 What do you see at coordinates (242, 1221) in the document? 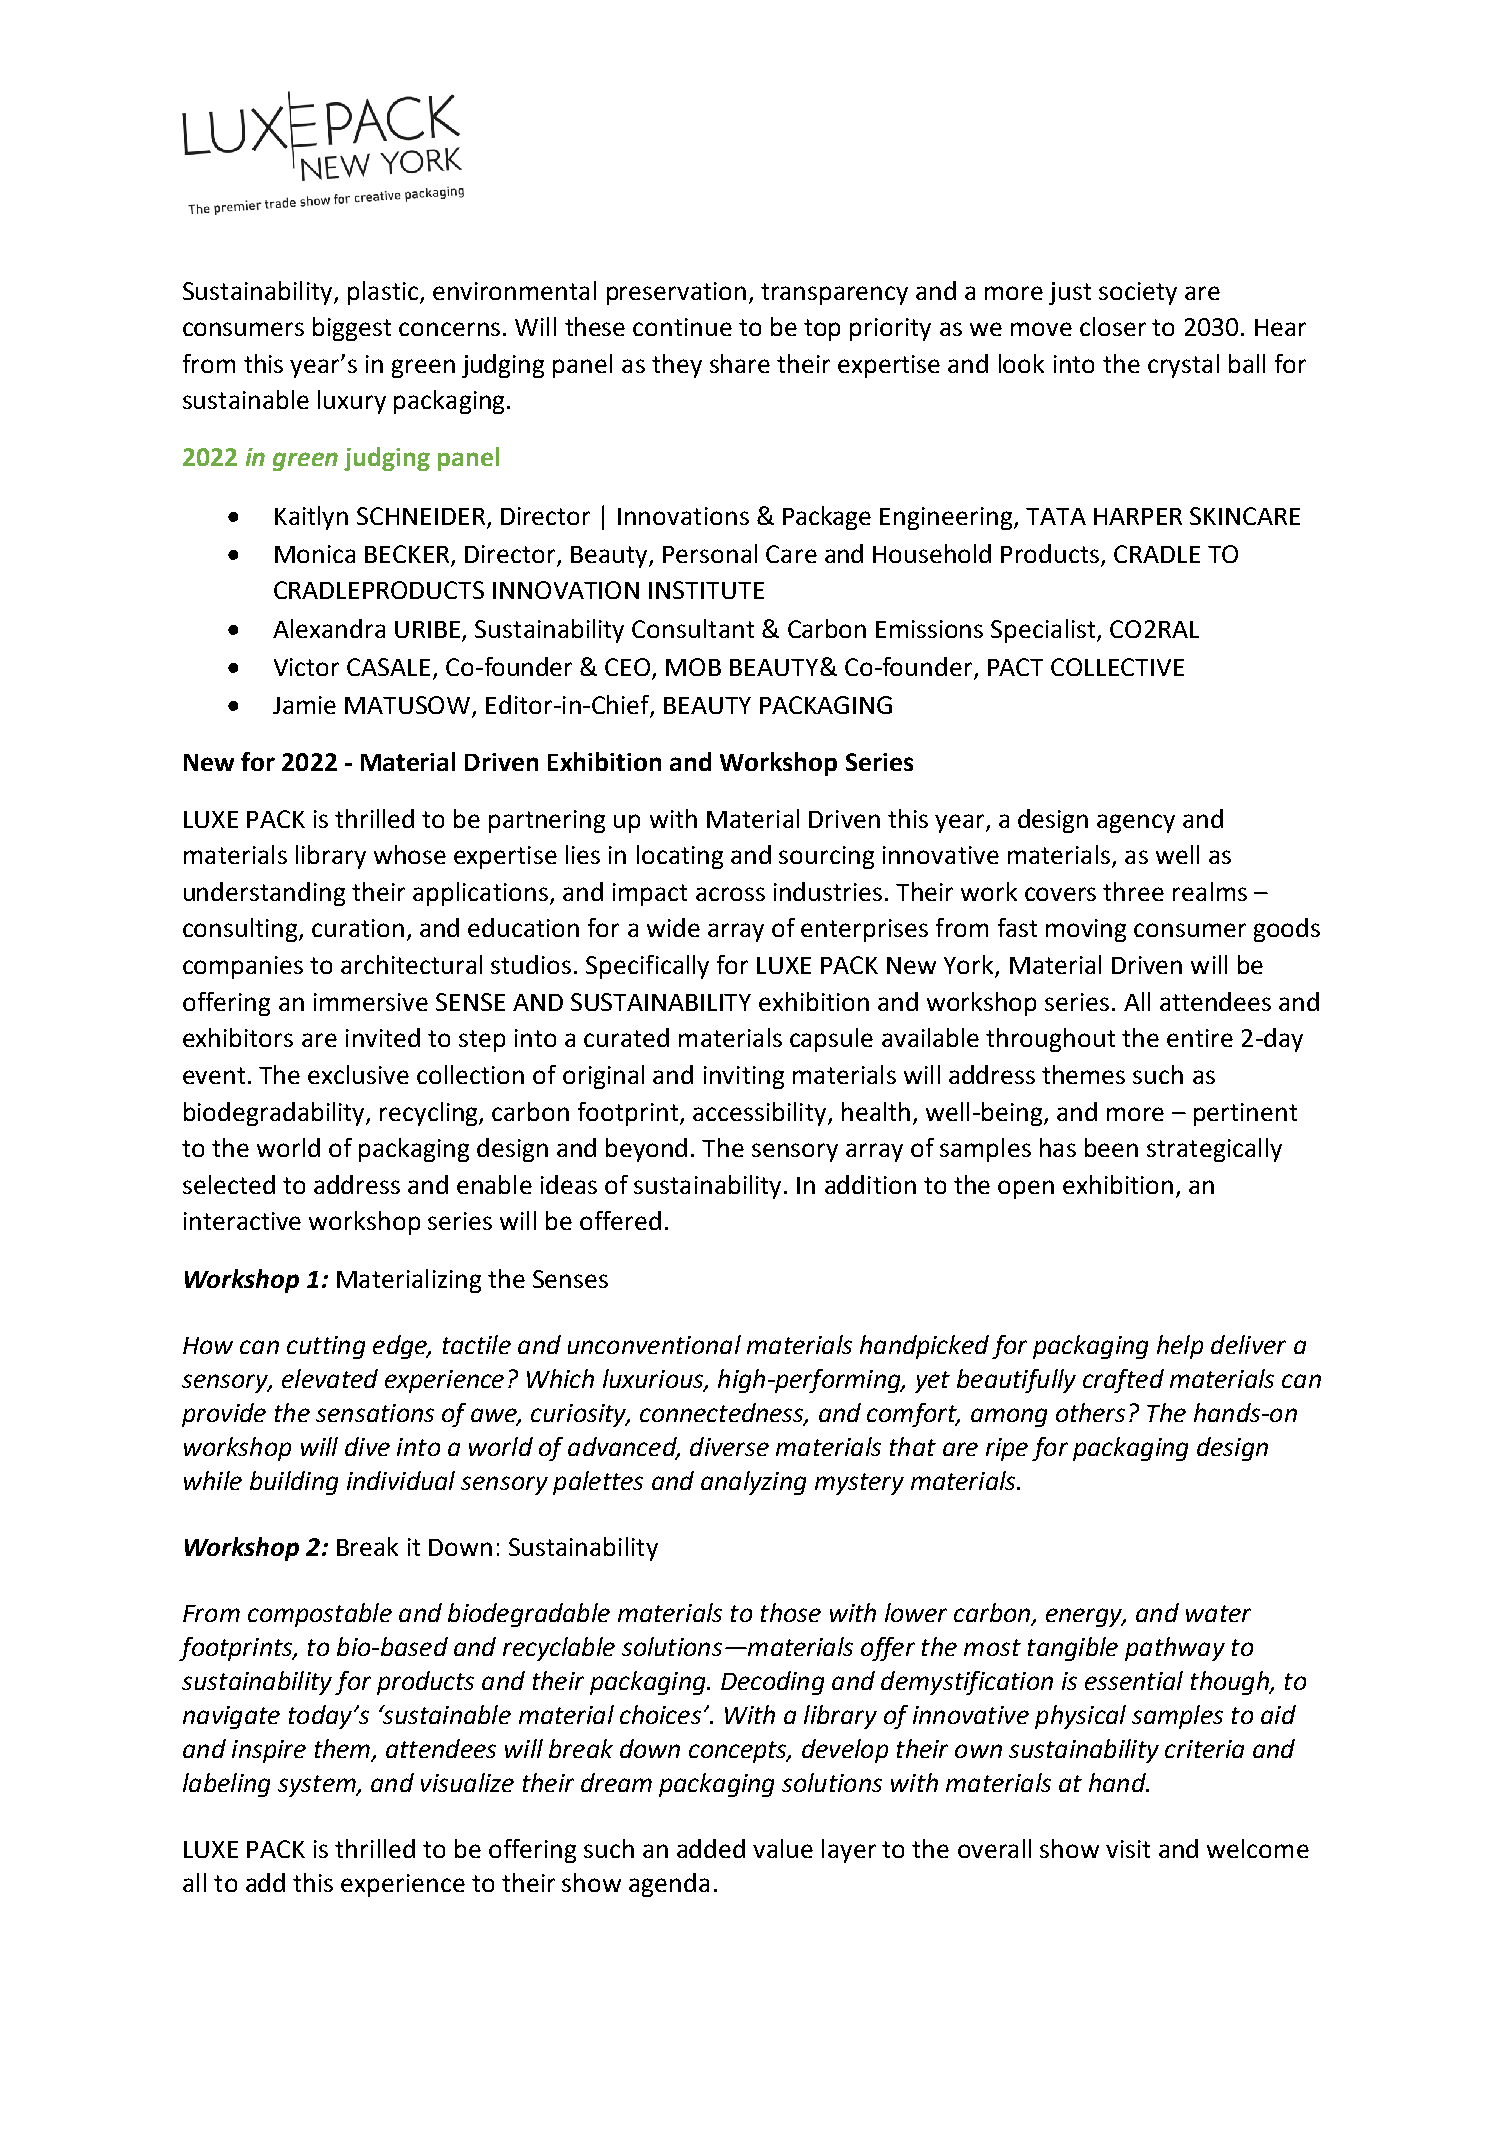
I see `interactive` at bounding box center [242, 1221].
